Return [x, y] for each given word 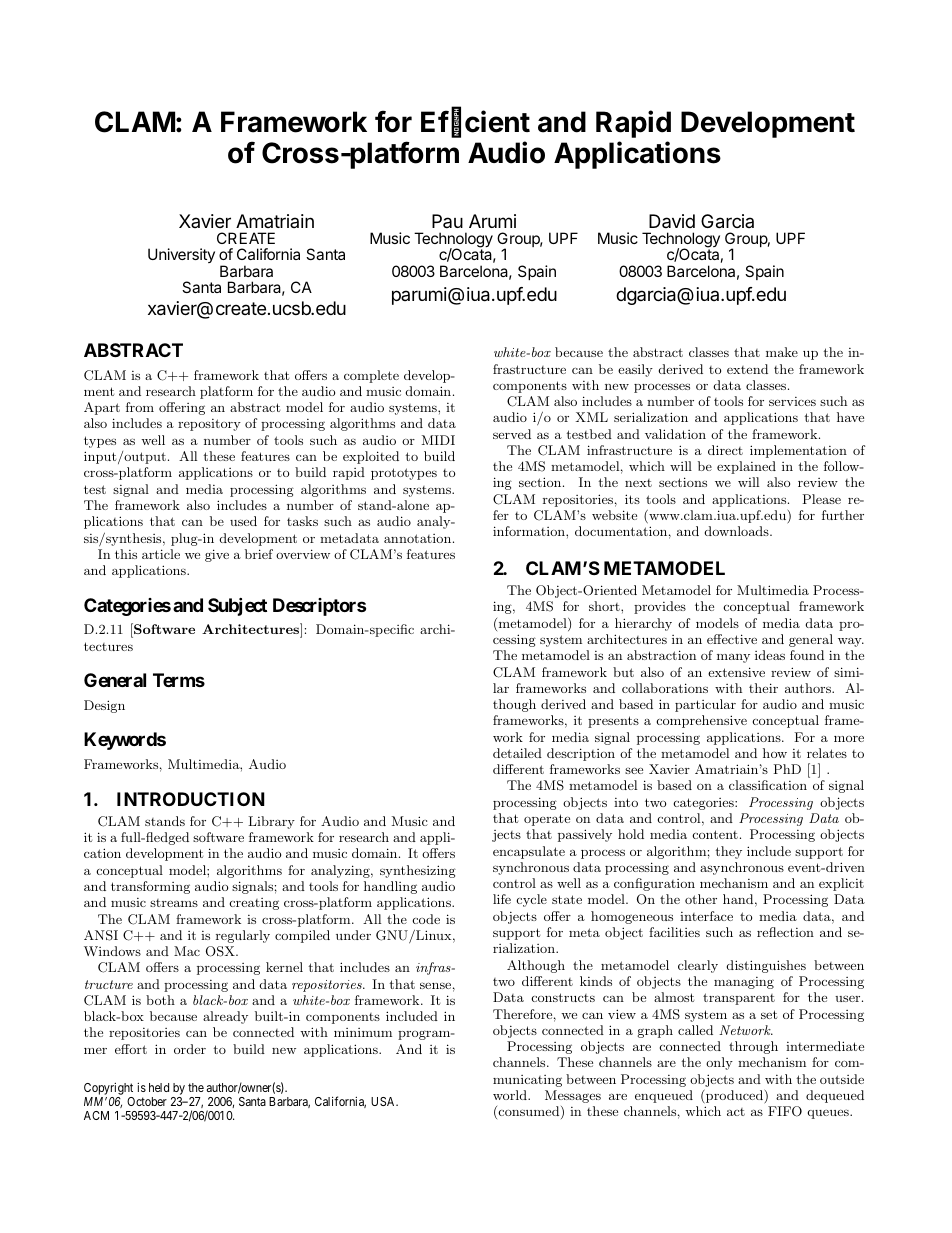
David [672, 221]
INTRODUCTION [191, 799]
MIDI [438, 440]
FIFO [785, 1111]
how [775, 753]
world [511, 1095]
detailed [517, 753]
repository [209, 425]
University [181, 255]
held [159, 1087]
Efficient [475, 123]
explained [746, 467]
